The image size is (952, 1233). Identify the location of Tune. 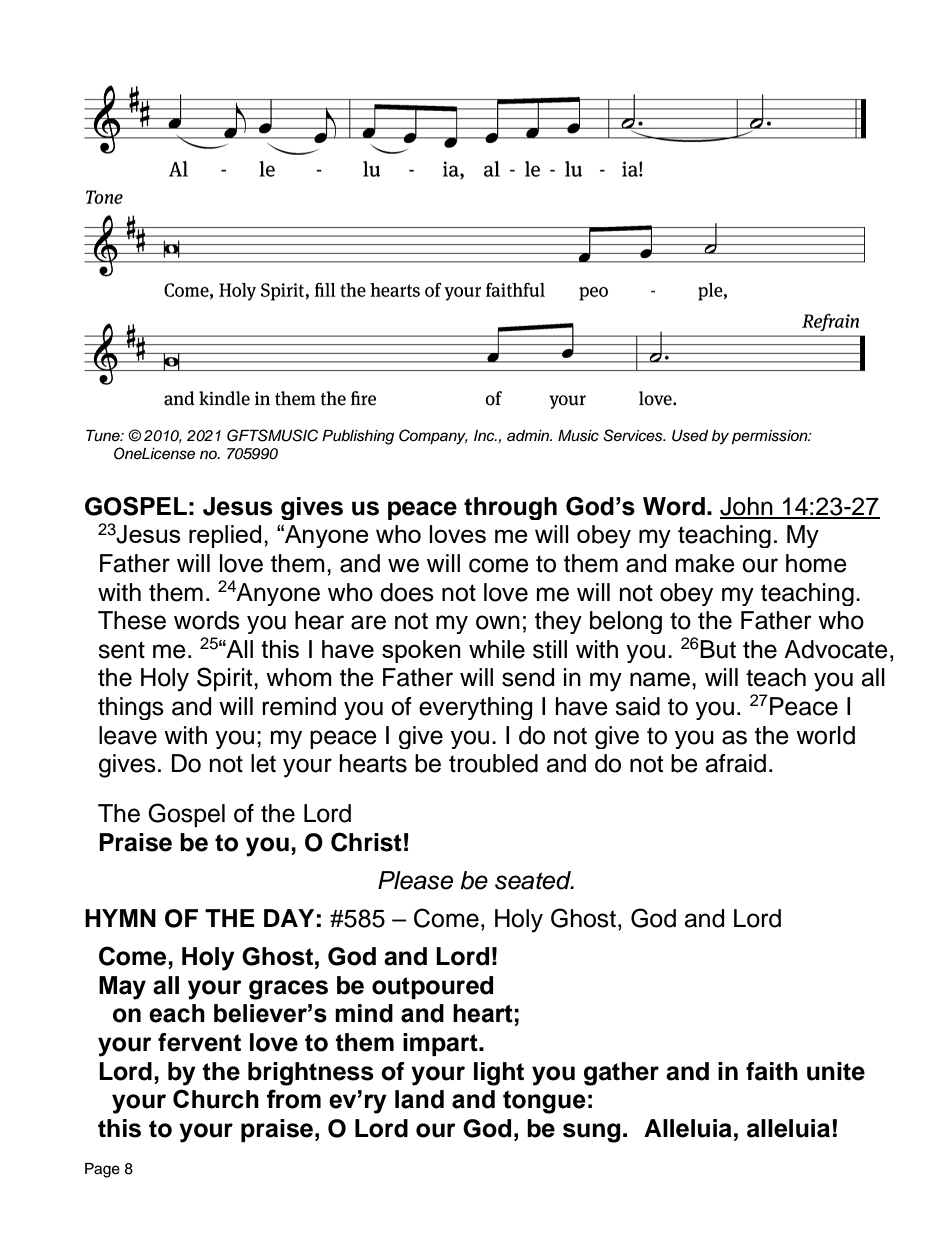
(104, 436).
